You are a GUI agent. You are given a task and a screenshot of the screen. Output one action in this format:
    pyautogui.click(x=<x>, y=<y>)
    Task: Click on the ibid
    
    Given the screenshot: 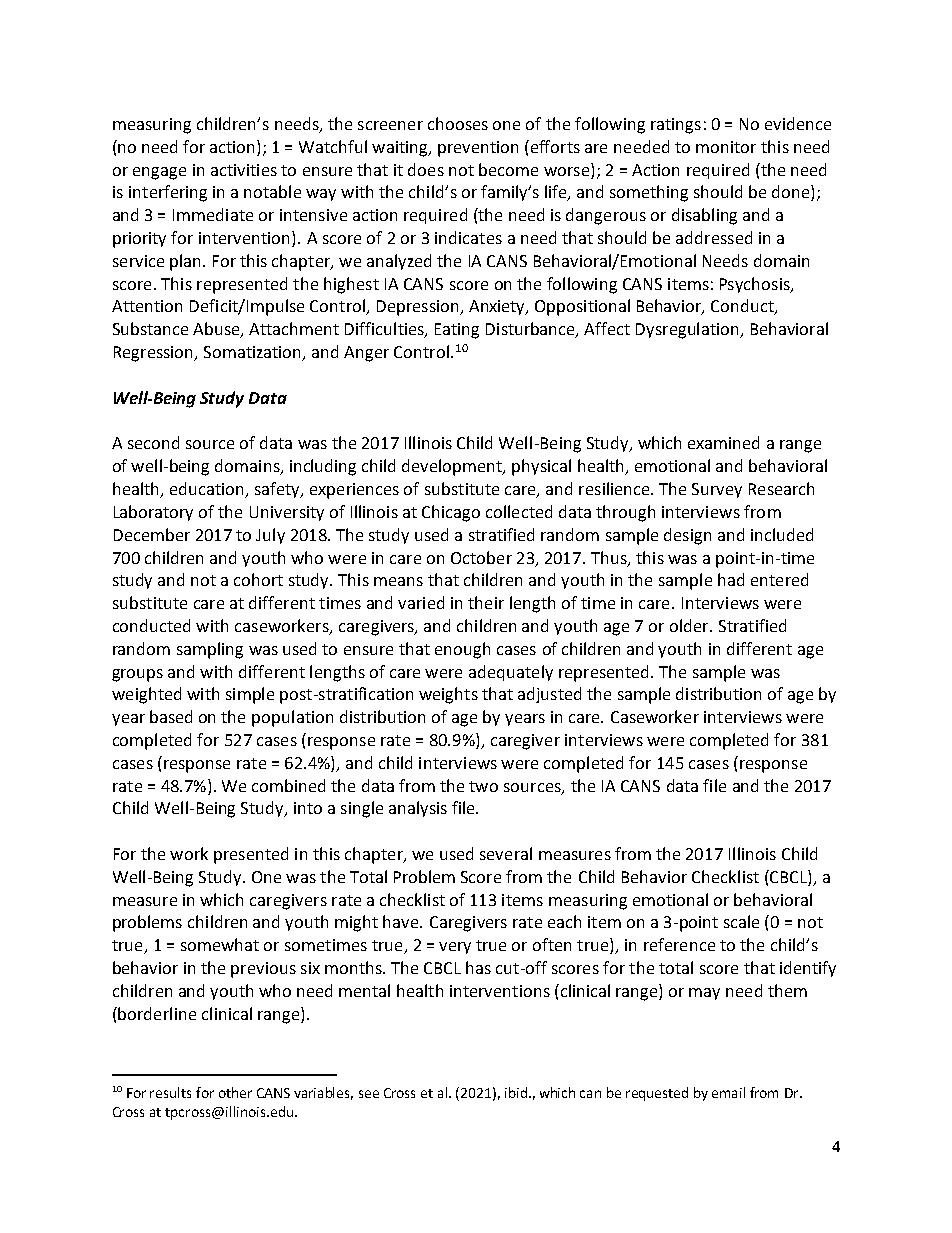 What is the action you would take?
    pyautogui.click(x=516, y=1092)
